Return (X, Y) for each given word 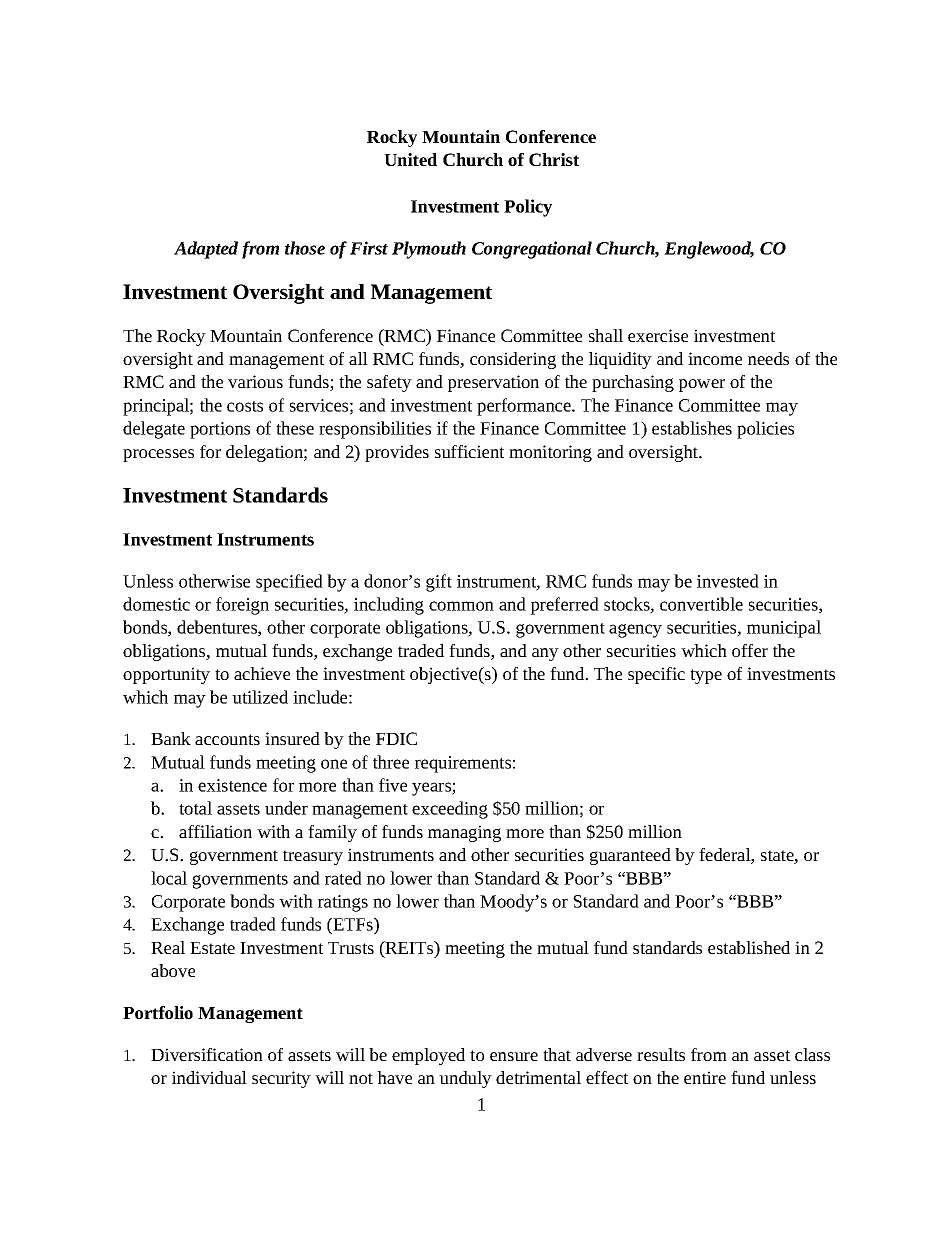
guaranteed (630, 856)
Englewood (709, 250)
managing (464, 833)
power (702, 385)
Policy (528, 208)
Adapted (206, 250)
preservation (493, 383)
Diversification (207, 1054)
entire (705, 1077)
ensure (514, 1056)
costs (245, 406)
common (461, 606)
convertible (701, 604)
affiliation (215, 831)
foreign (242, 606)
